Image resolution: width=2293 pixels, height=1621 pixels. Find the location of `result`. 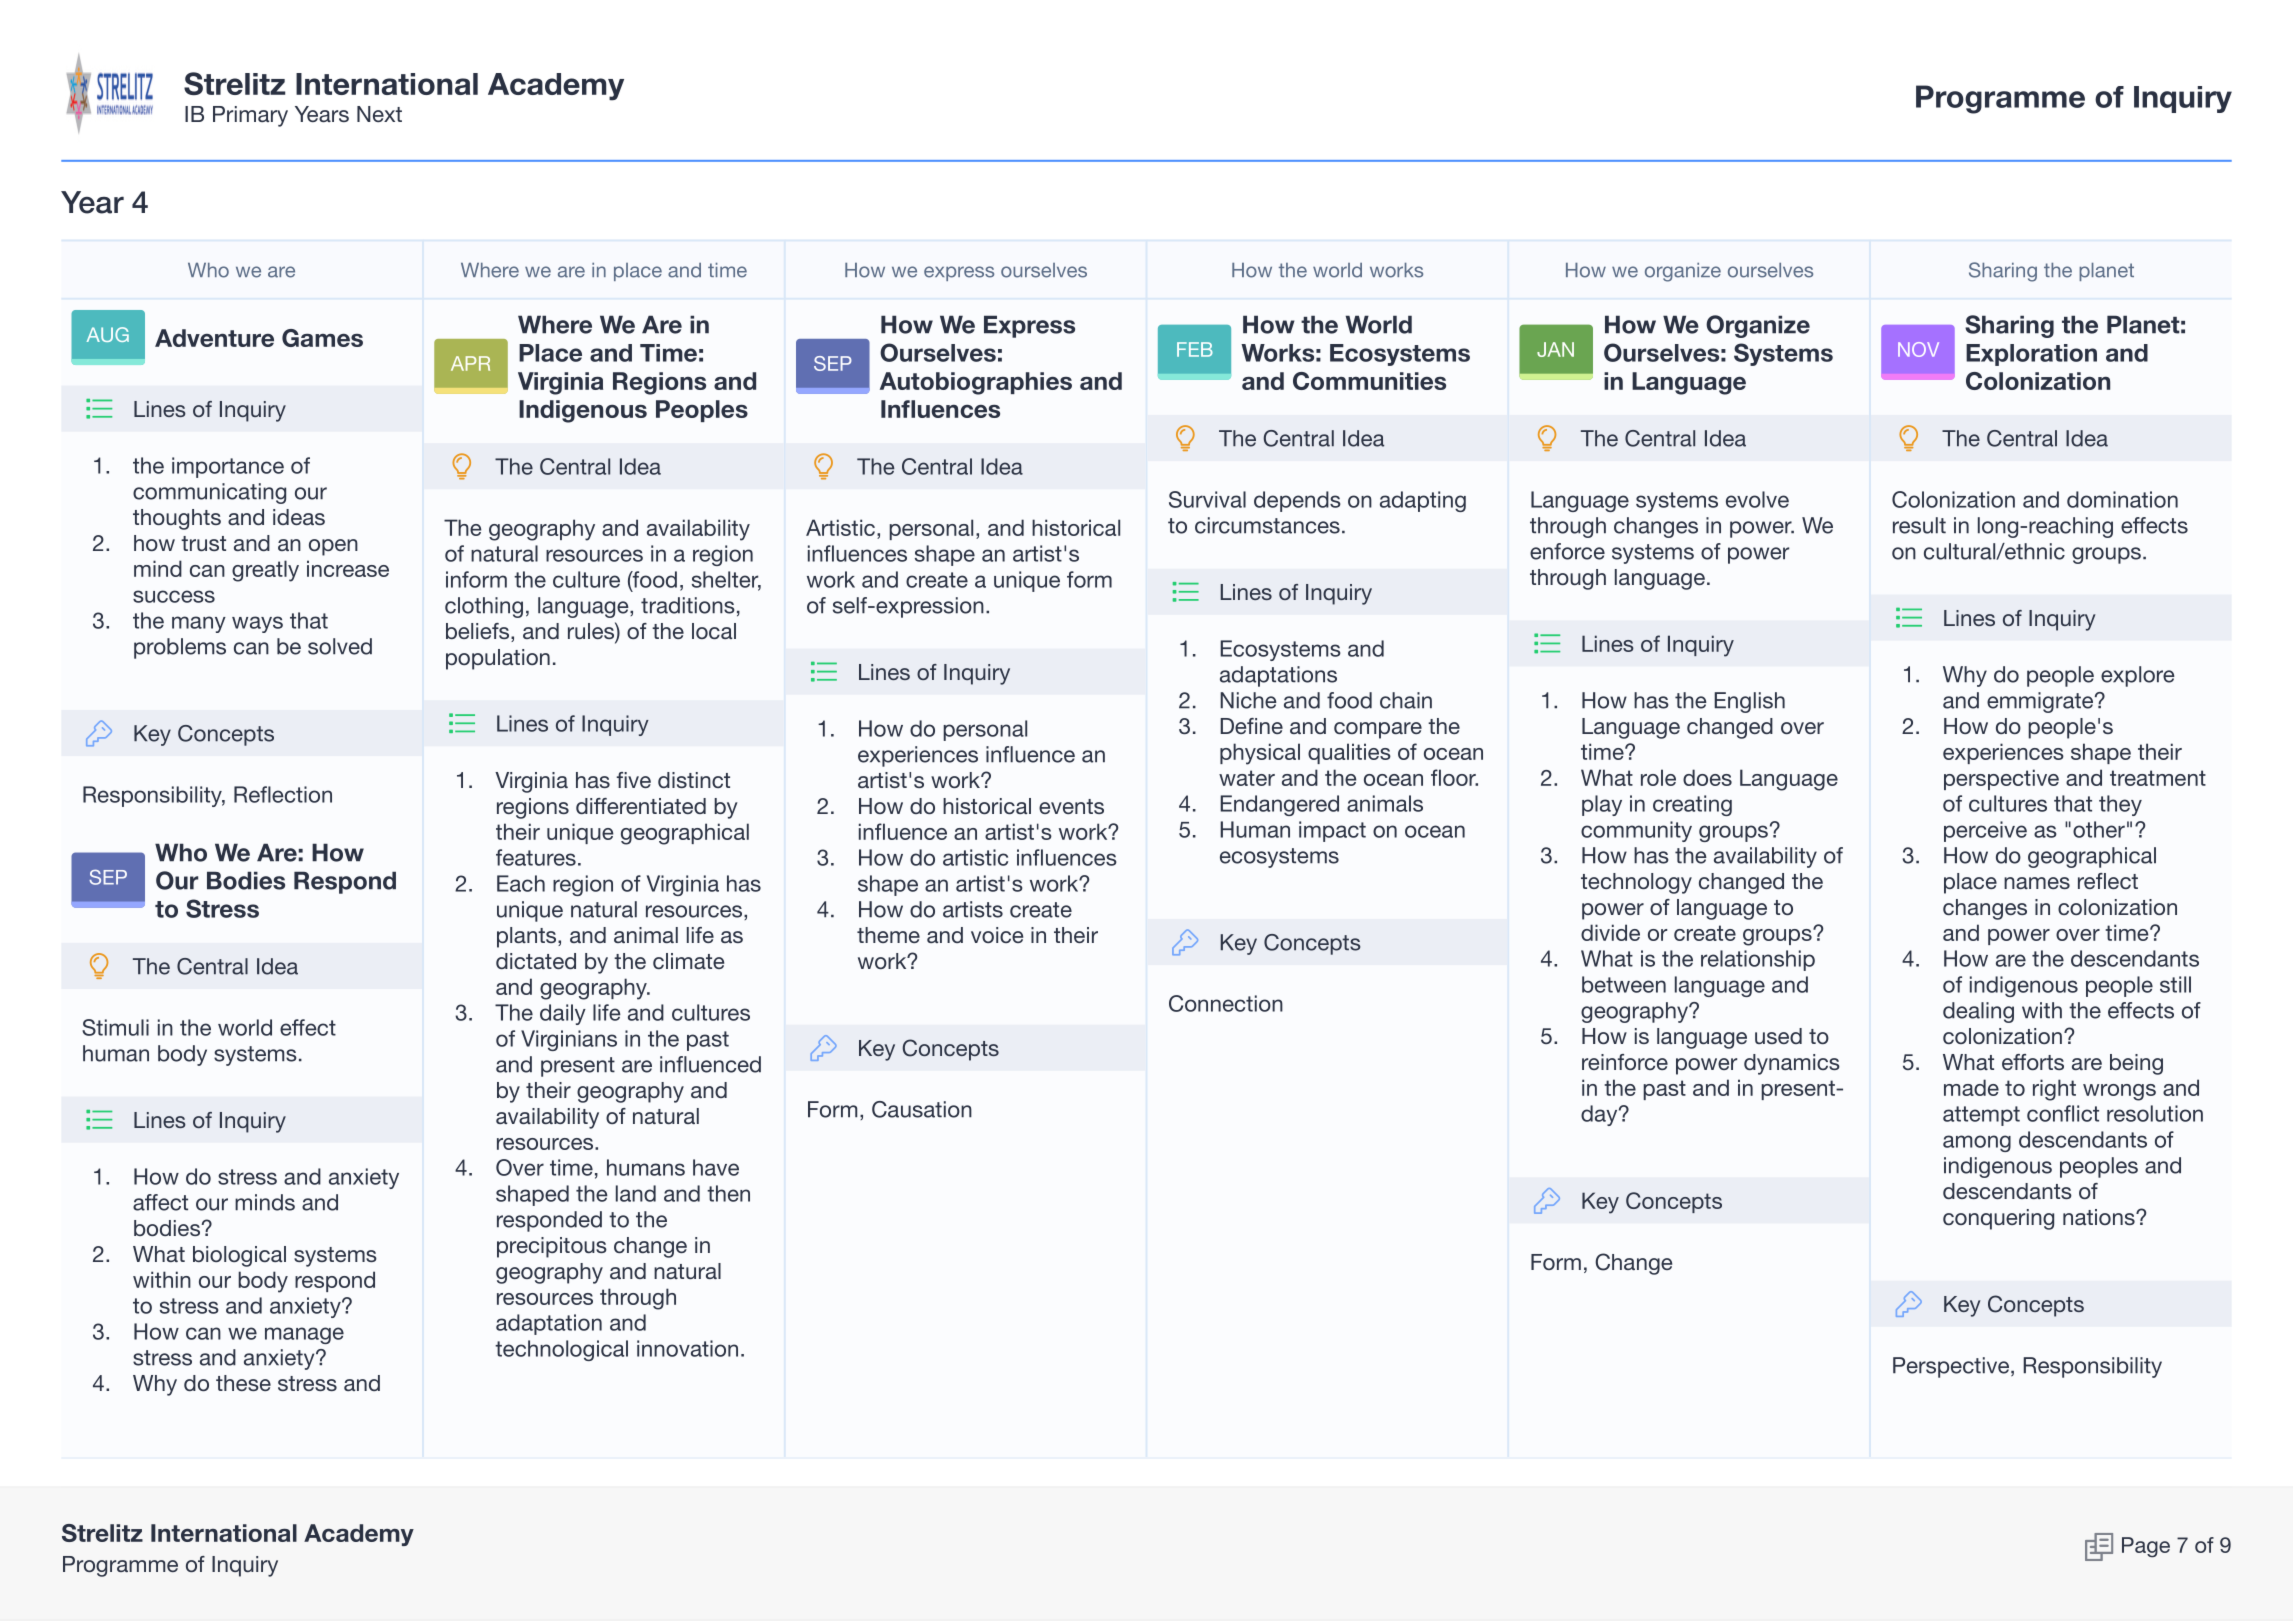

result is located at coordinates (1919, 525).
